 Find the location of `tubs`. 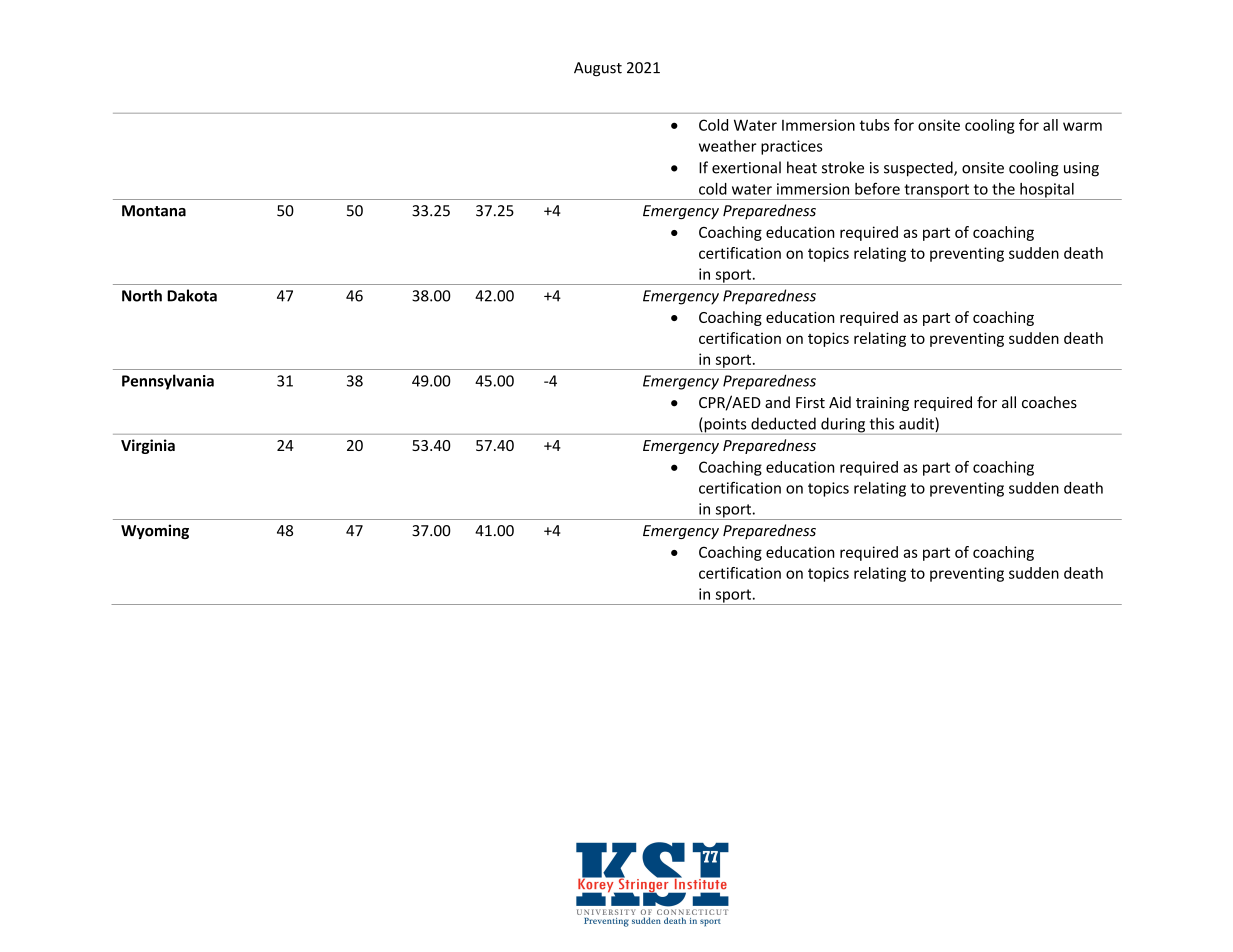

tubs is located at coordinates (874, 125).
